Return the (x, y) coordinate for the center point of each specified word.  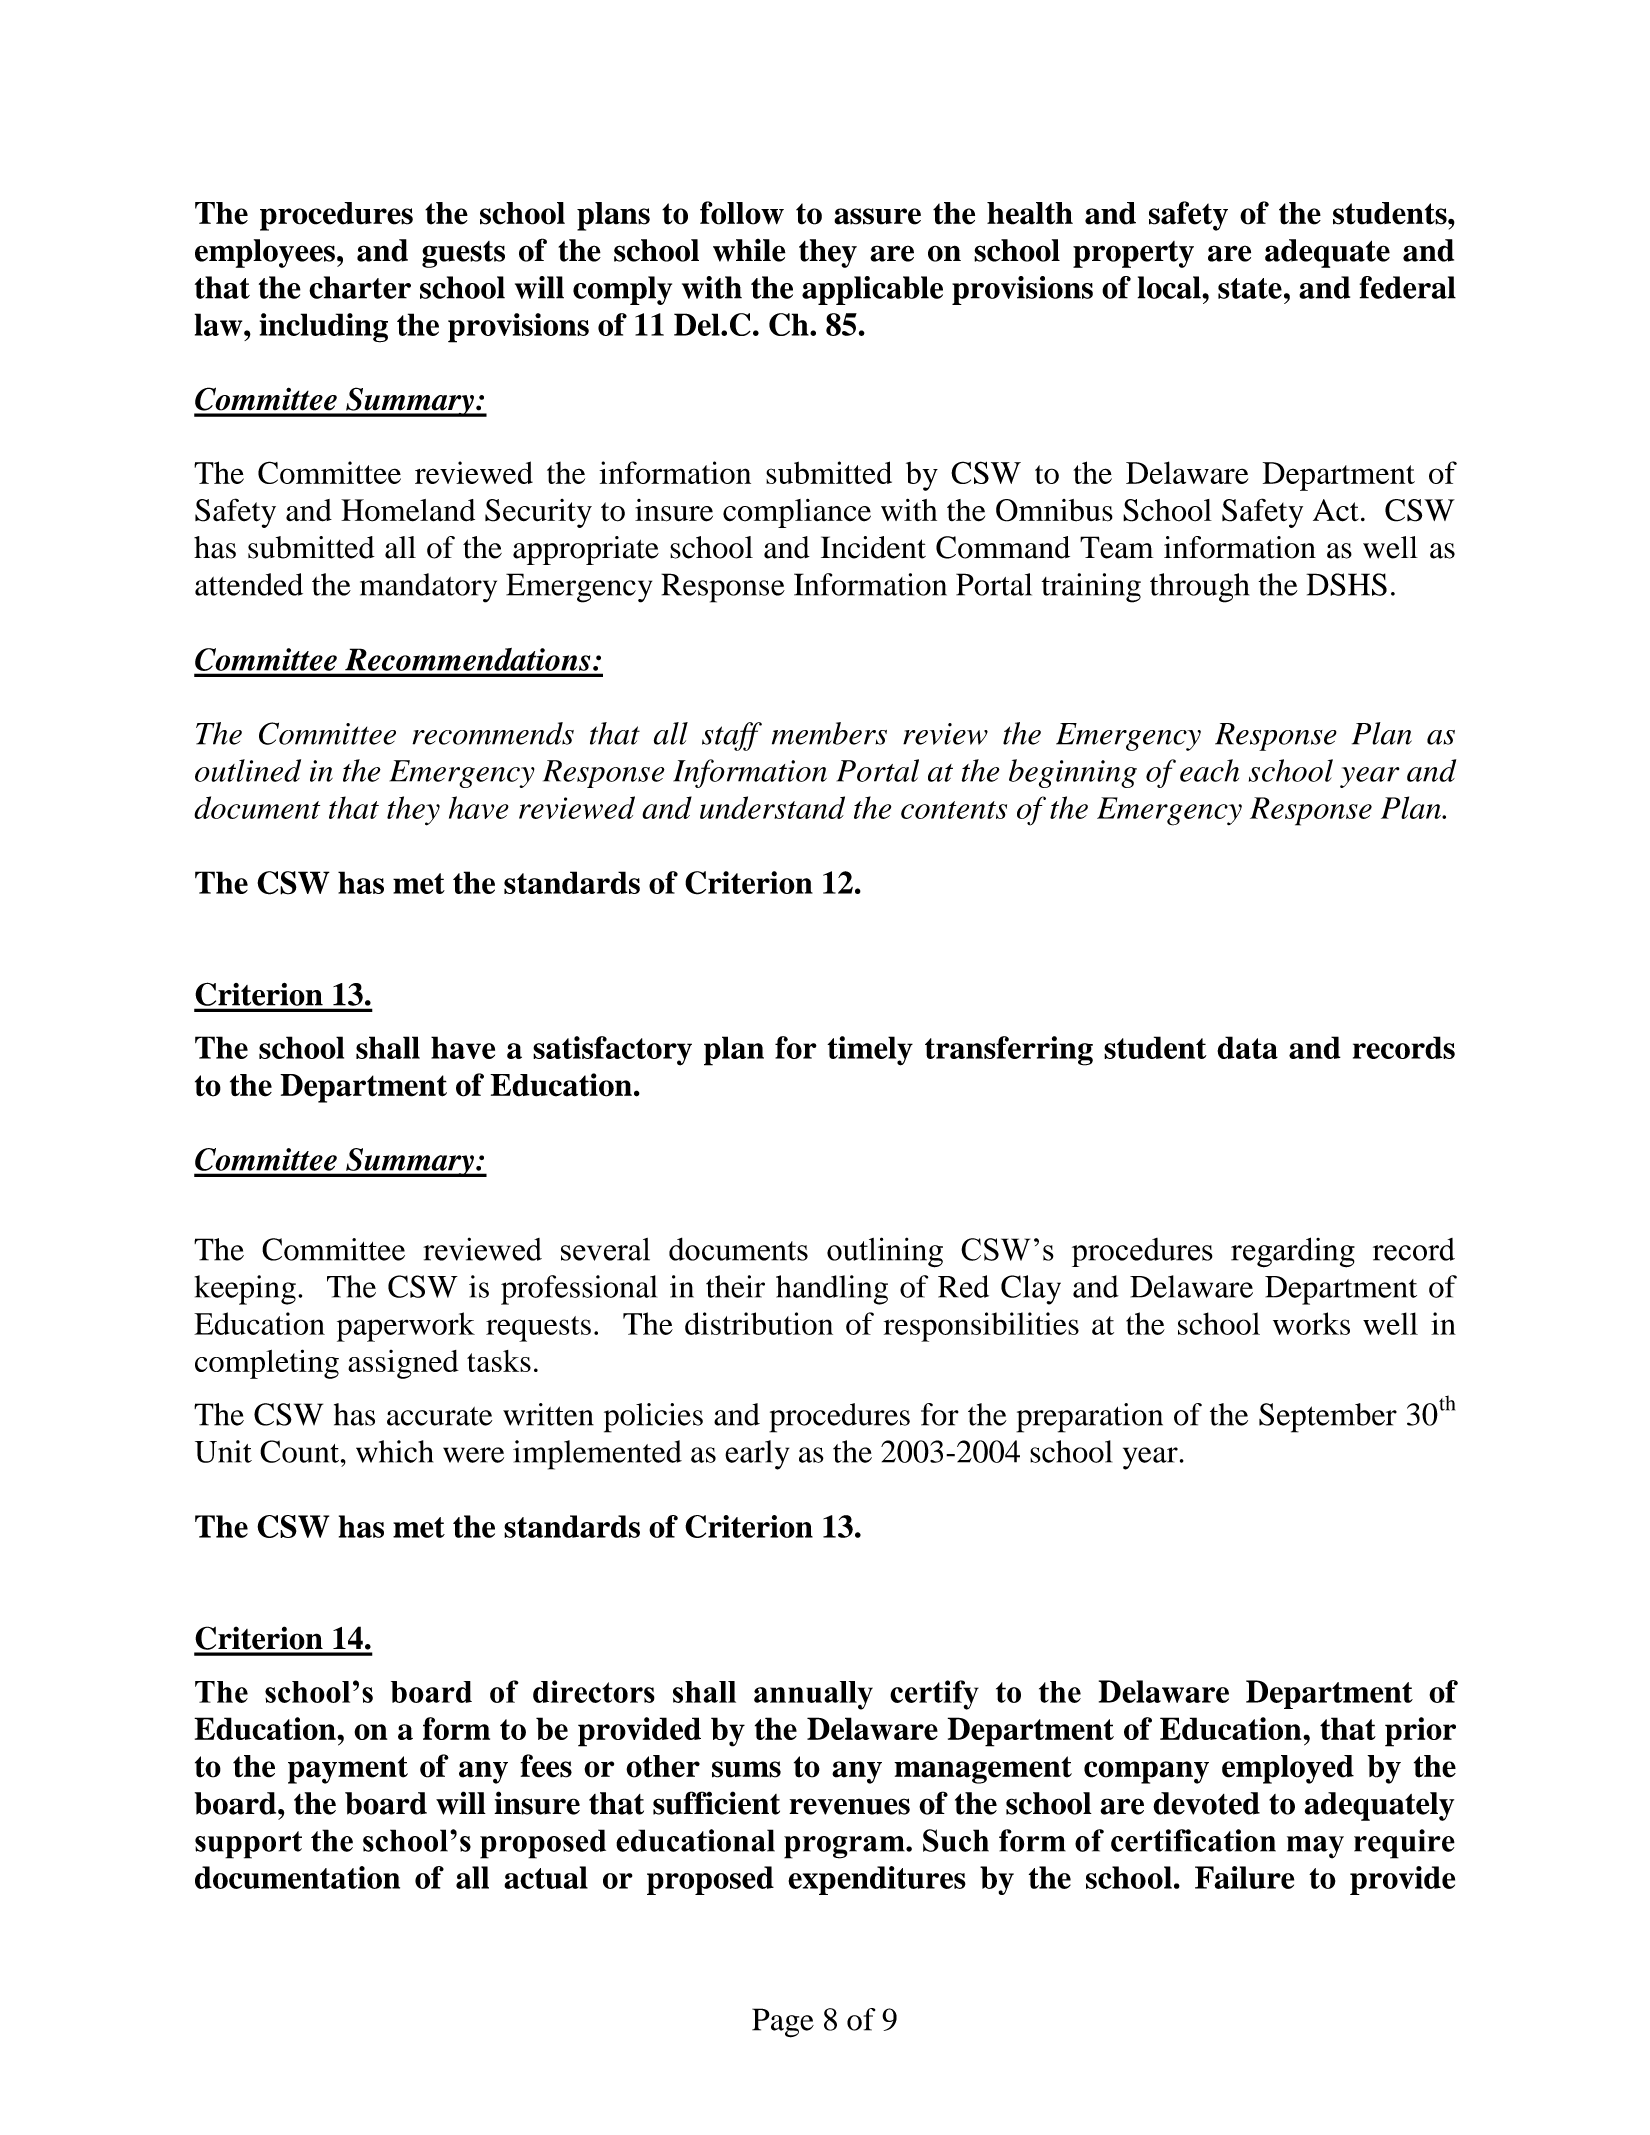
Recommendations (467, 659)
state (1250, 288)
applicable (872, 290)
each (1209, 770)
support (248, 1845)
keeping (245, 1290)
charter (360, 287)
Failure (1244, 1877)
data (1247, 1047)
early (757, 1455)
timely (870, 1051)
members (829, 733)
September (1328, 1418)
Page (783, 2023)
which (394, 1451)
